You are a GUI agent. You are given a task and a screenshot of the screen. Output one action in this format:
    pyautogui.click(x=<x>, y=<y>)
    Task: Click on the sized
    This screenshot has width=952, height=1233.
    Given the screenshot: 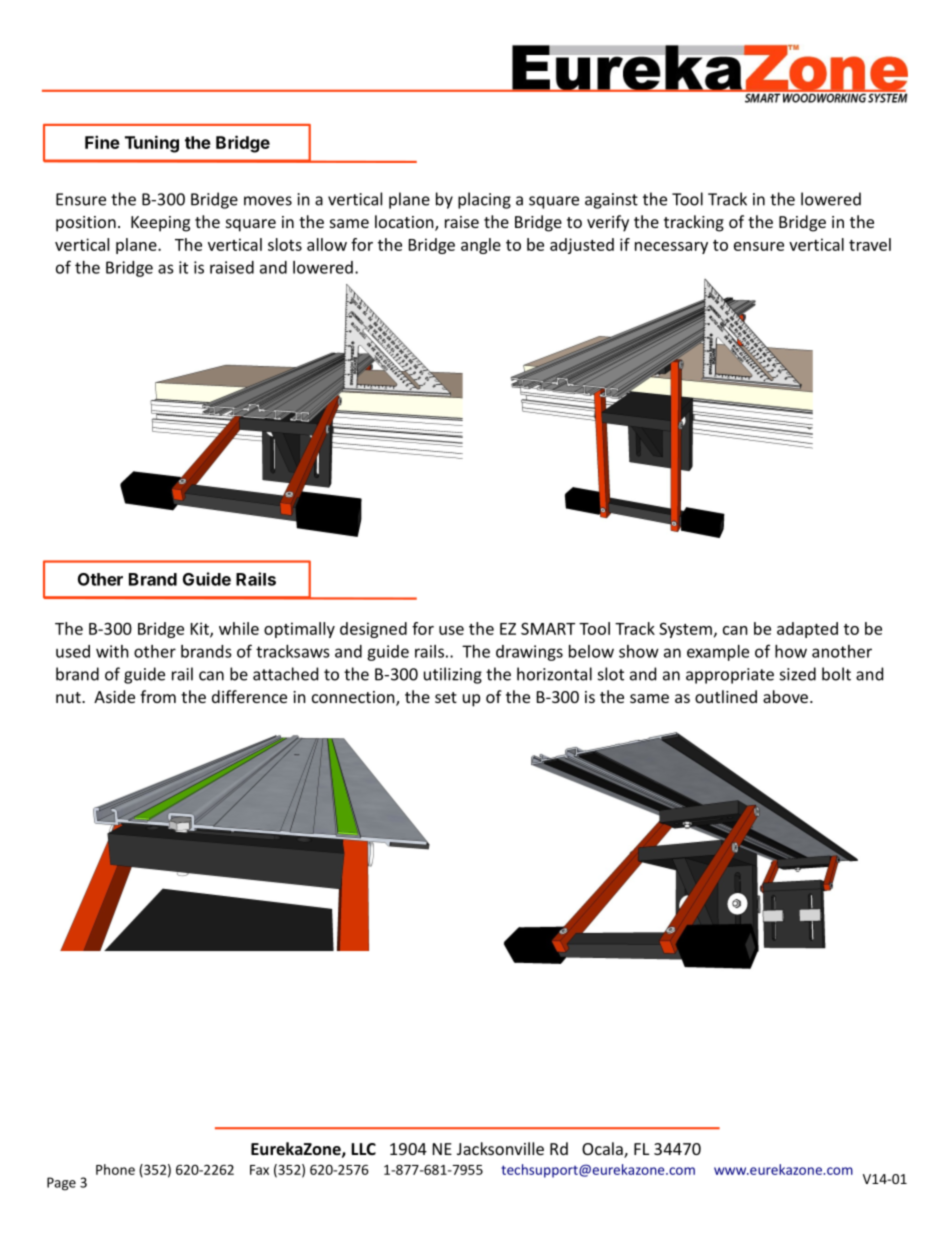 What is the action you would take?
    pyautogui.click(x=798, y=674)
